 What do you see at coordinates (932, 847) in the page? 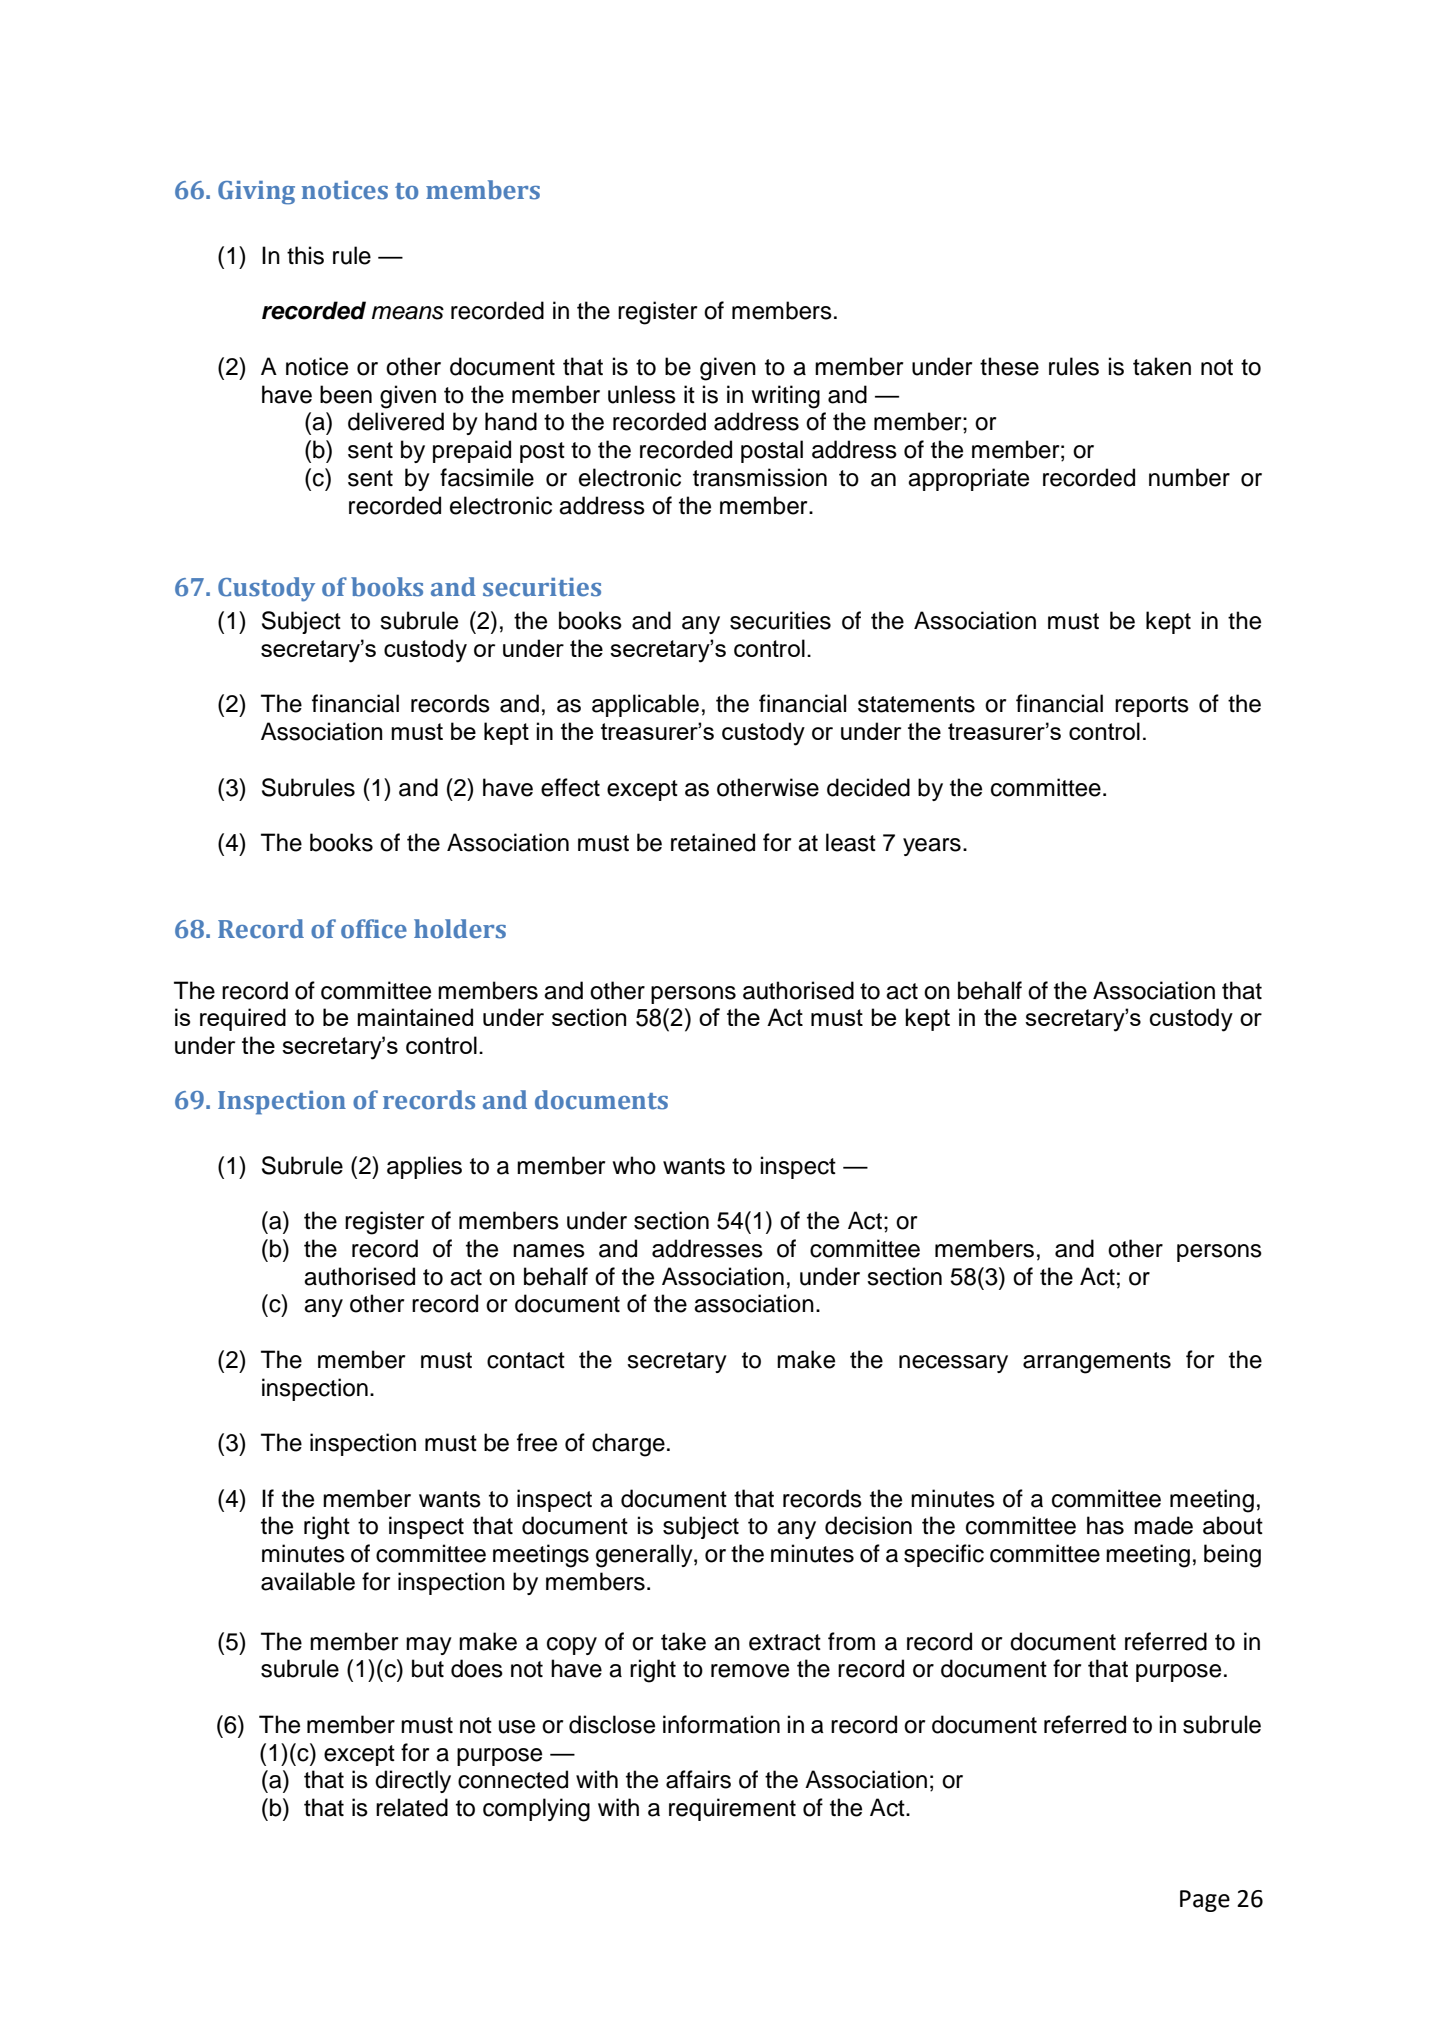
I see `years` at bounding box center [932, 847].
